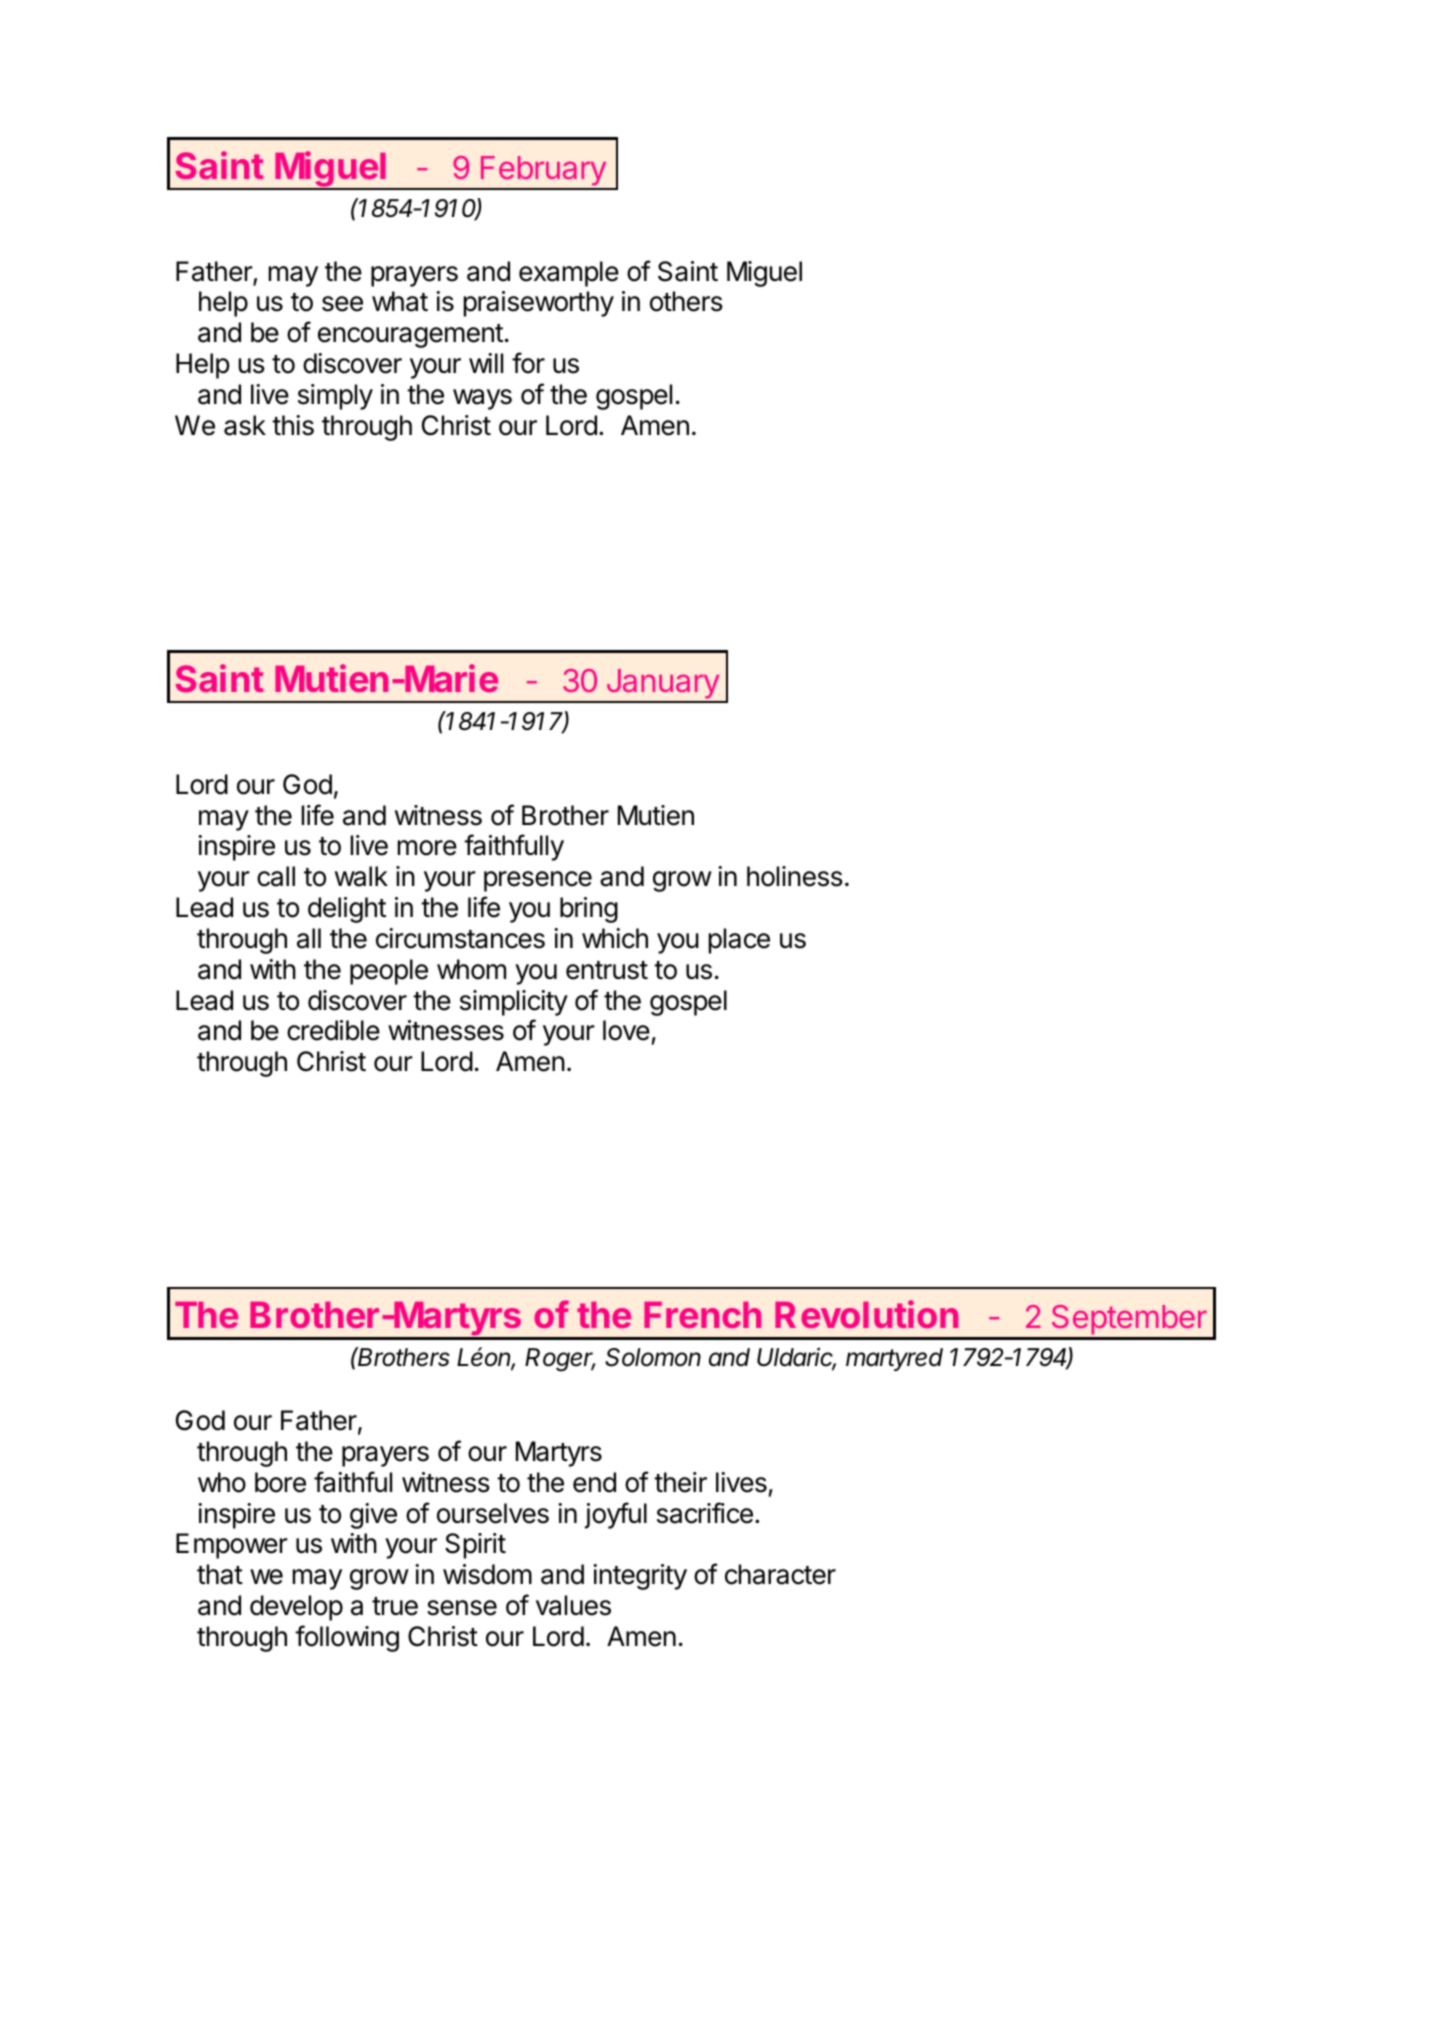 This screenshot has width=1442, height=2040. Describe the element at coordinates (780, 1574) in the screenshot. I see `character` at that location.
